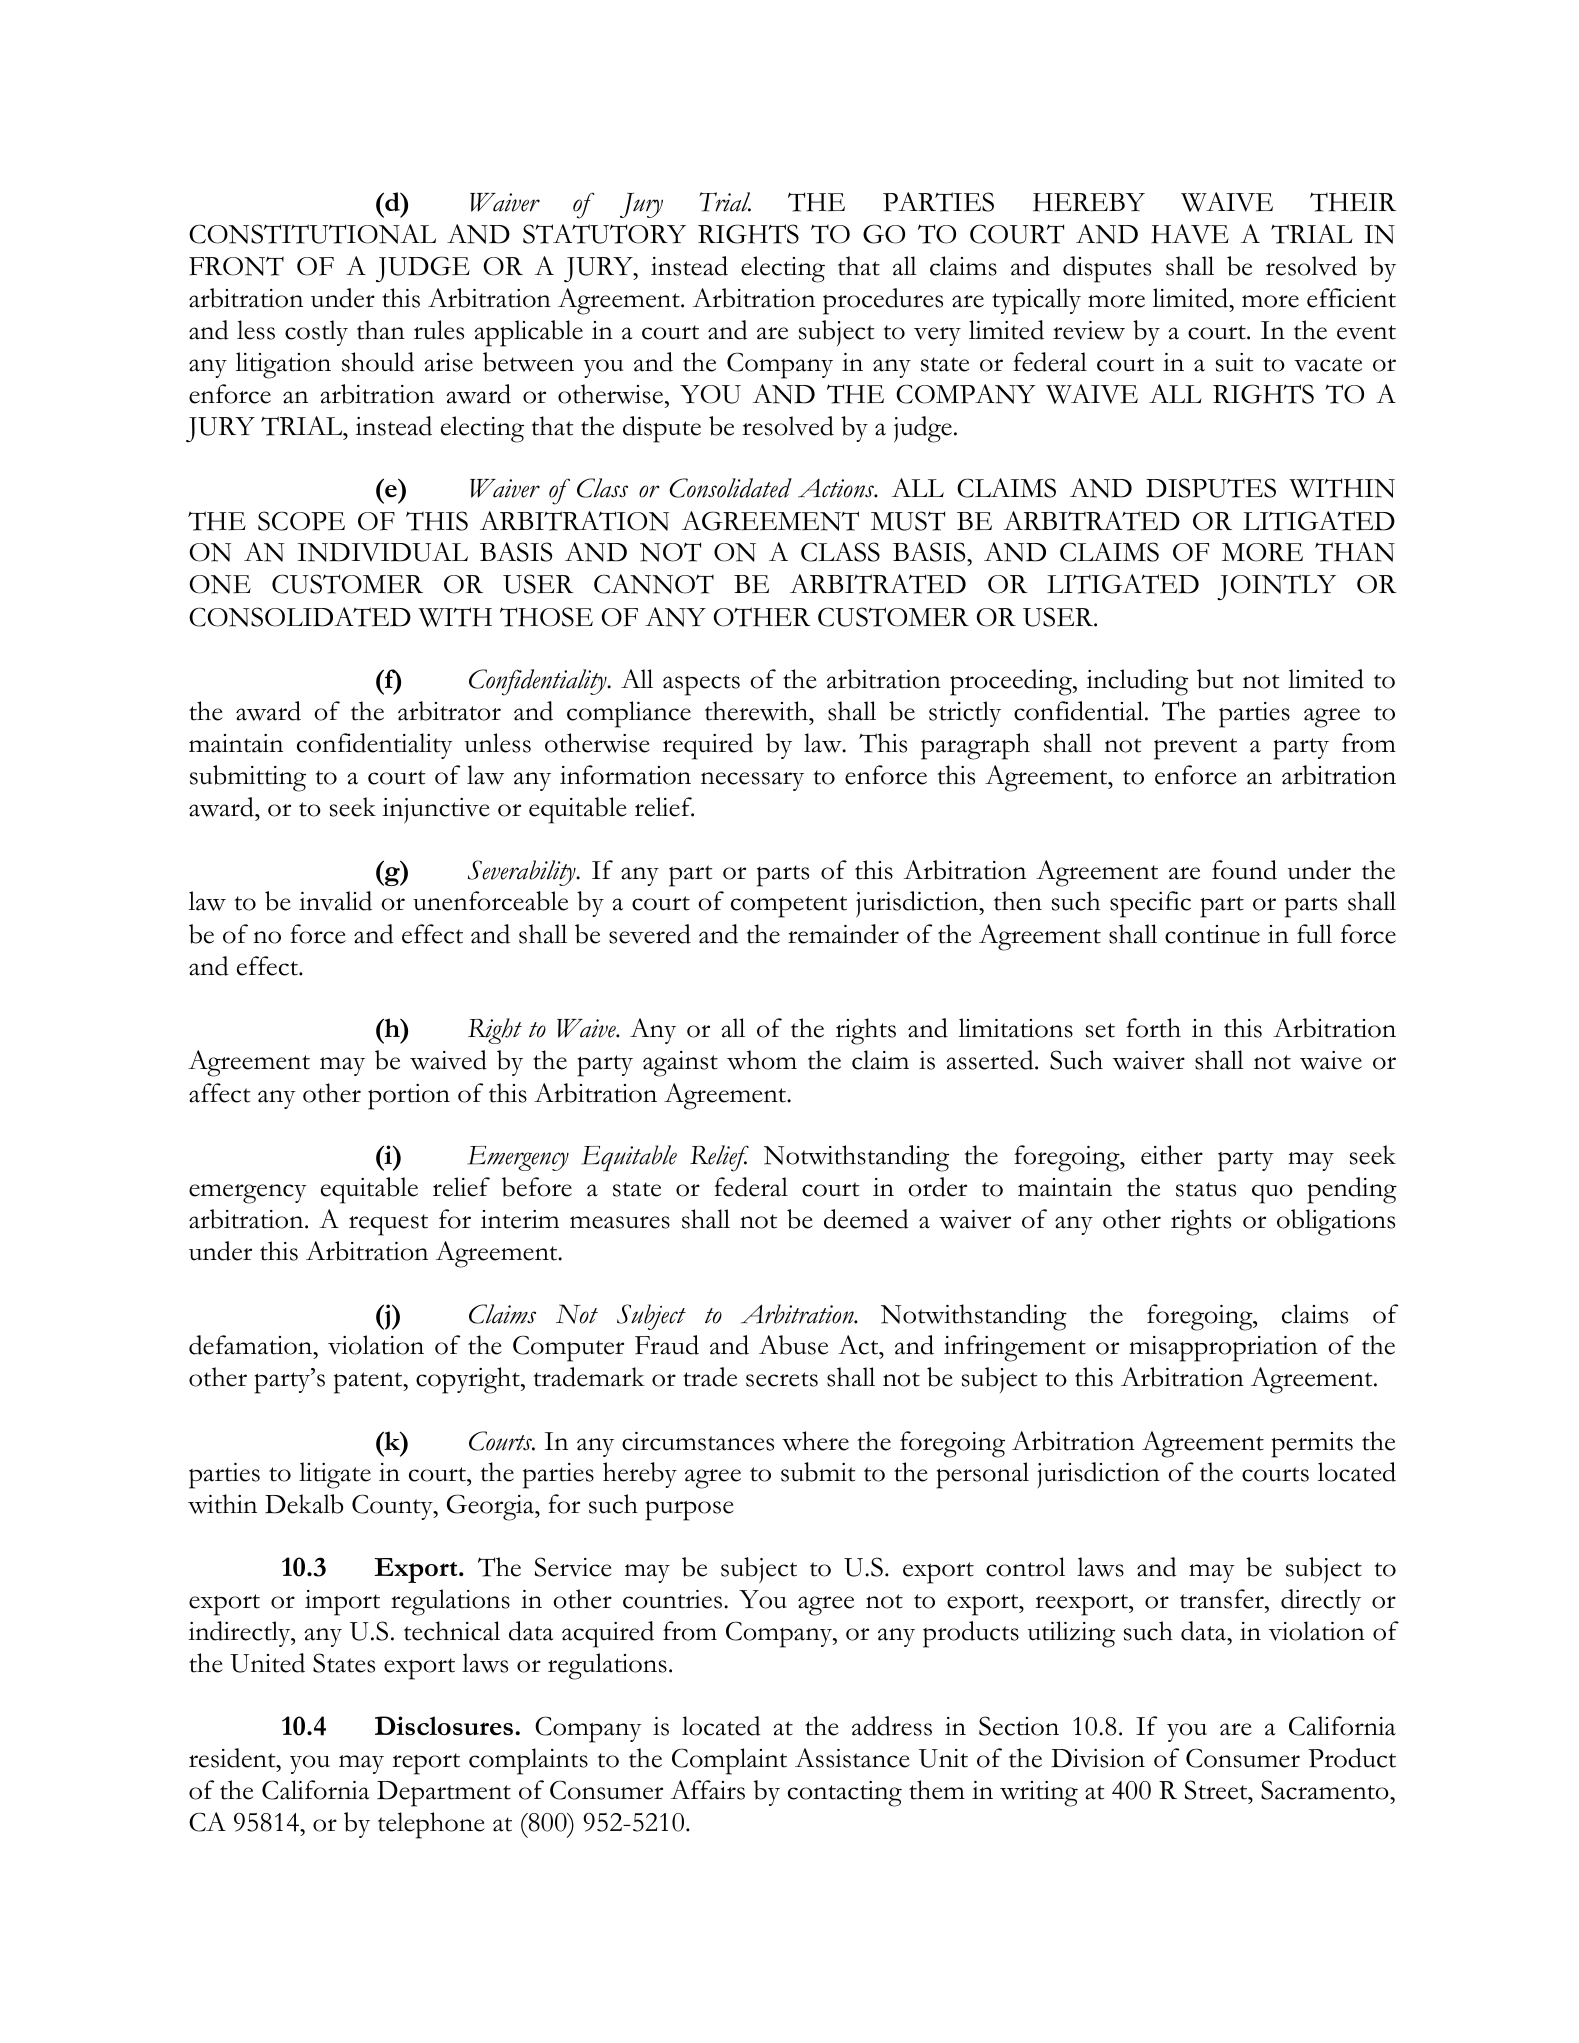 The width and height of the image is (1579, 2043). Describe the element at coordinates (312, 234) in the image. I see `CONSTITUTIONAL` at that location.
